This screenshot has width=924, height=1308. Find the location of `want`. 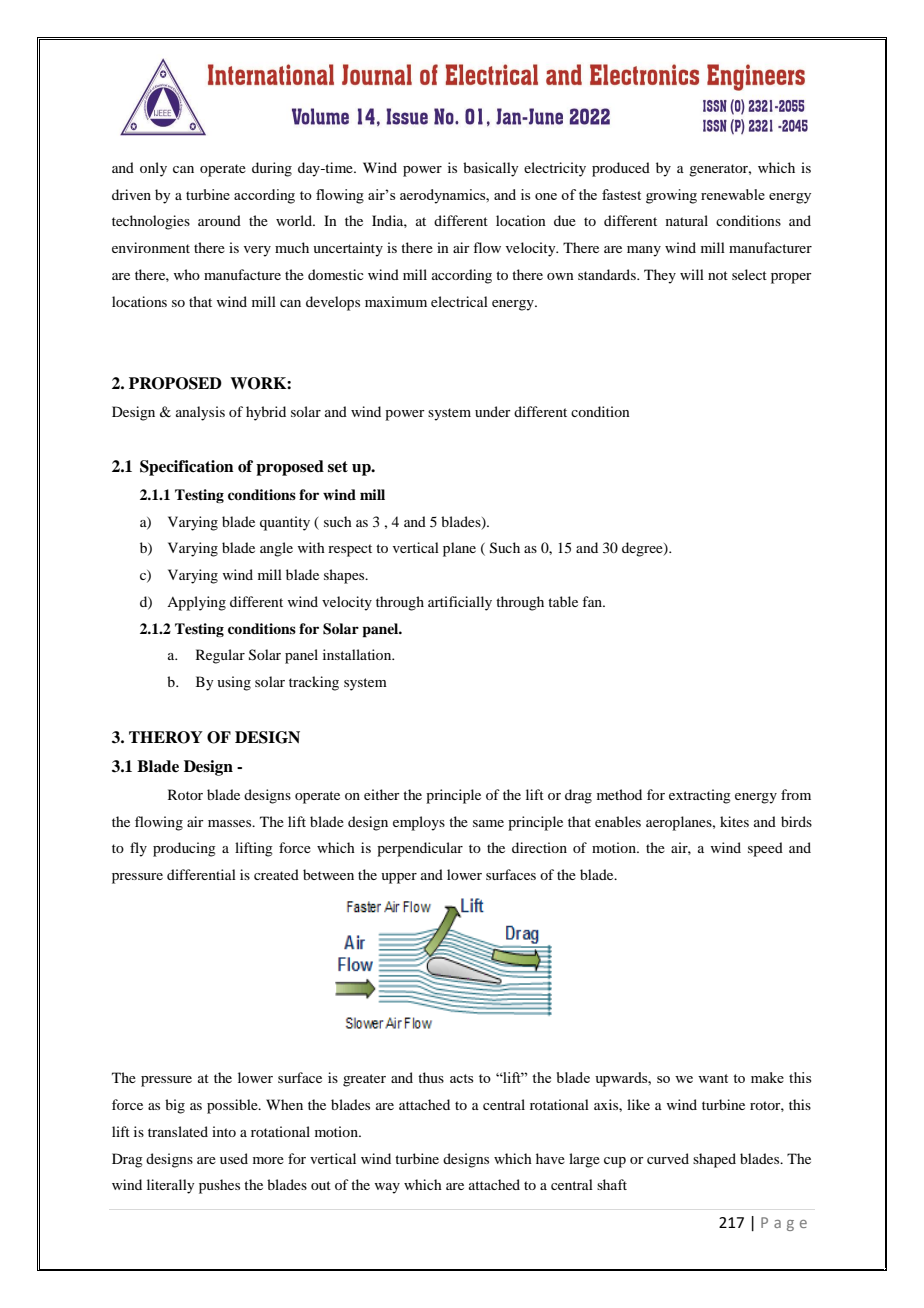

want is located at coordinates (713, 1078).
